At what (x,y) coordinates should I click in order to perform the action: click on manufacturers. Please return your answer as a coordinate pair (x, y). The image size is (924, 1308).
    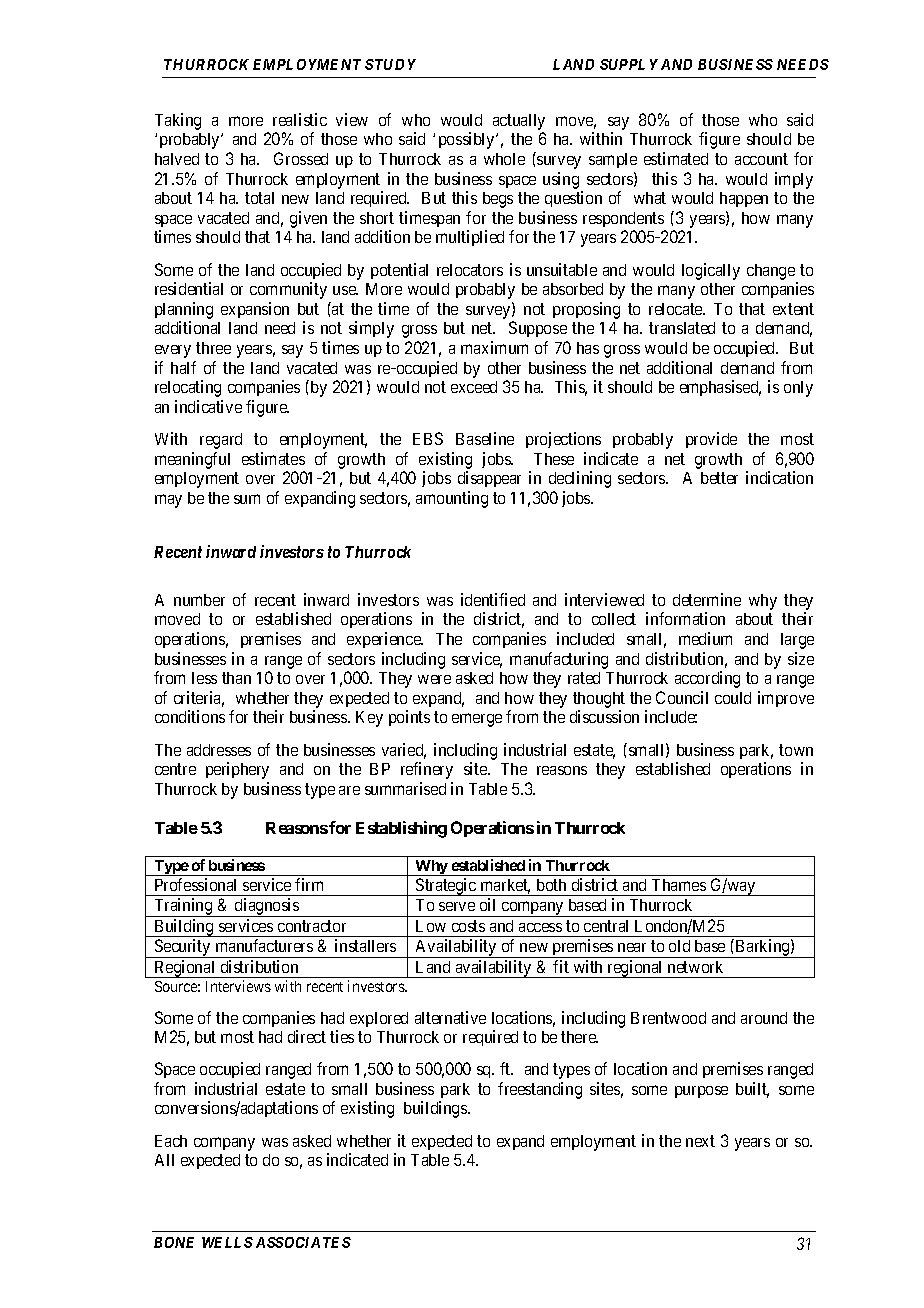
    Looking at the image, I should click on (264, 945).
